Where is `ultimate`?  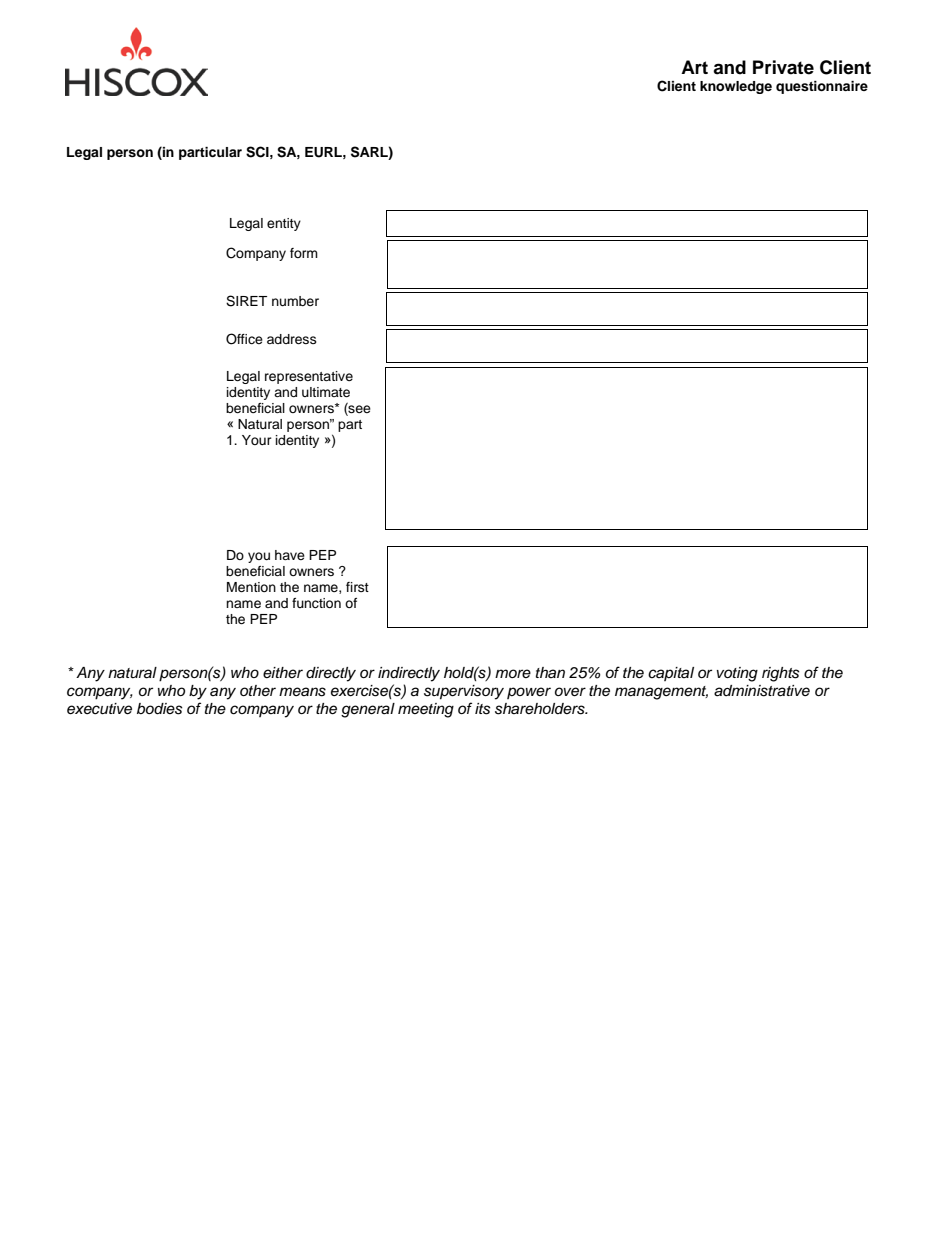
ultimate is located at coordinates (326, 392).
